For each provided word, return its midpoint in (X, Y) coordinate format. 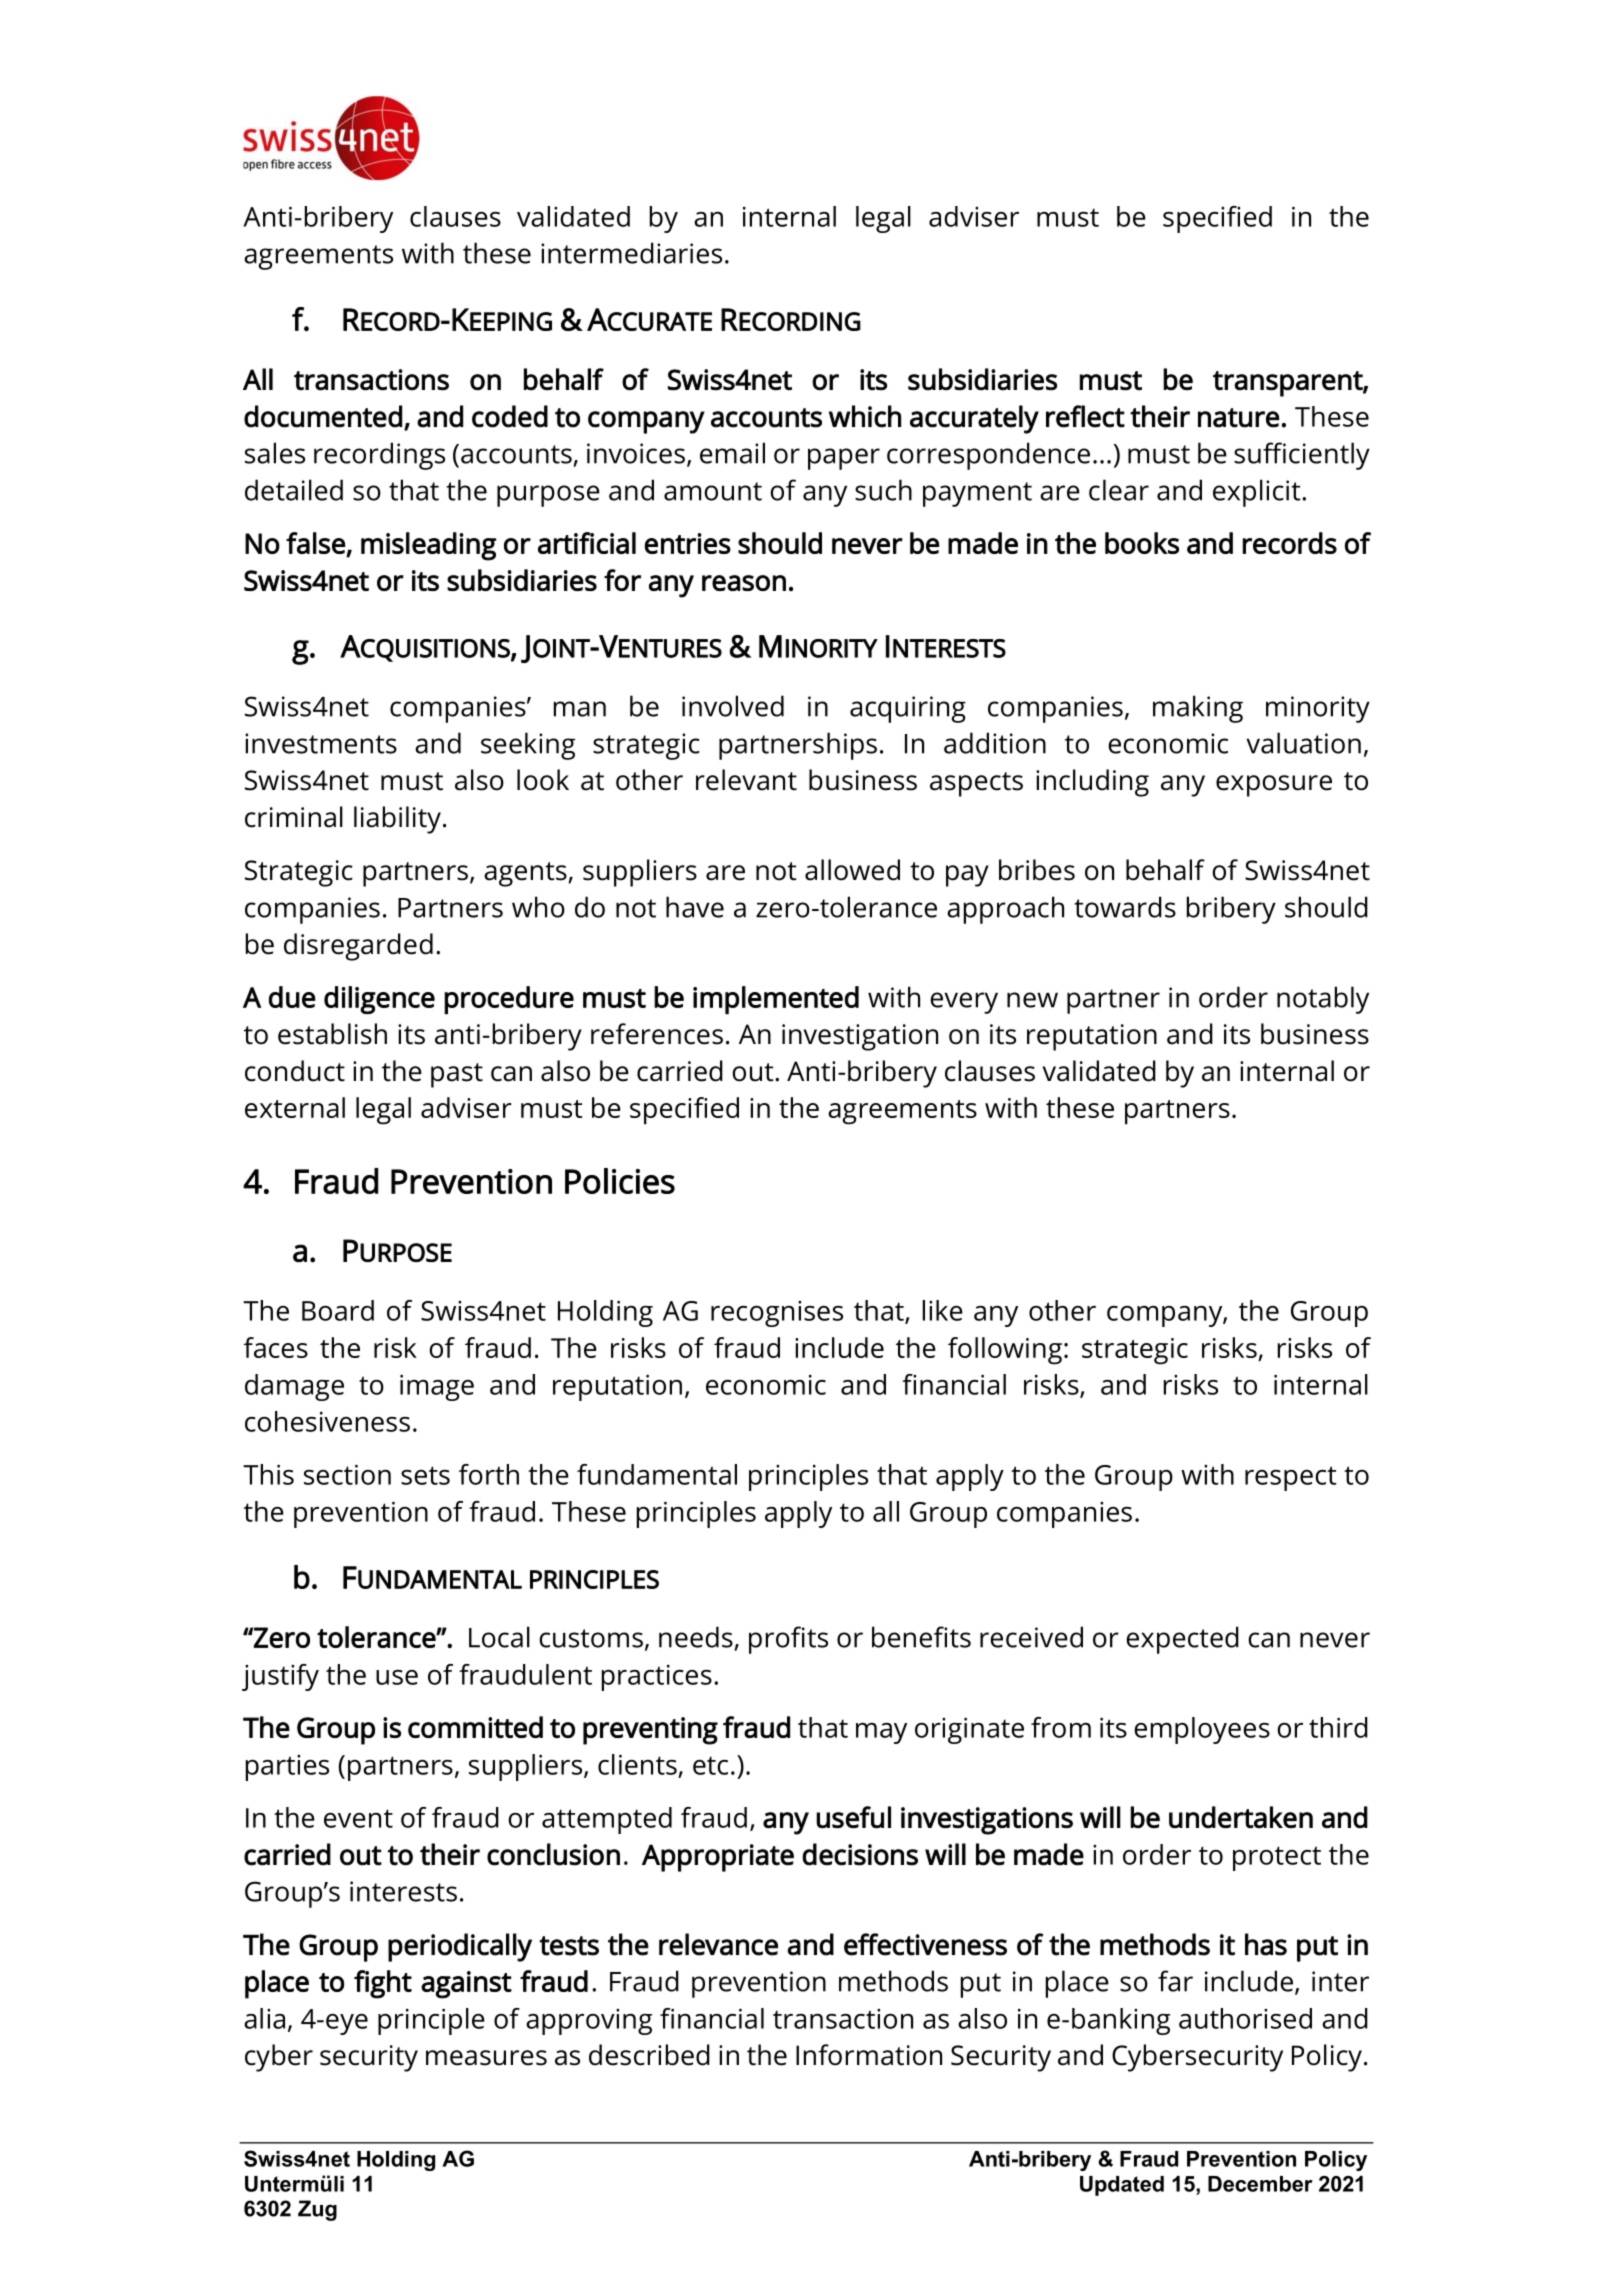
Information (869, 2055)
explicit (1258, 493)
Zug (317, 2210)
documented (323, 416)
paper (844, 459)
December (1260, 2184)
